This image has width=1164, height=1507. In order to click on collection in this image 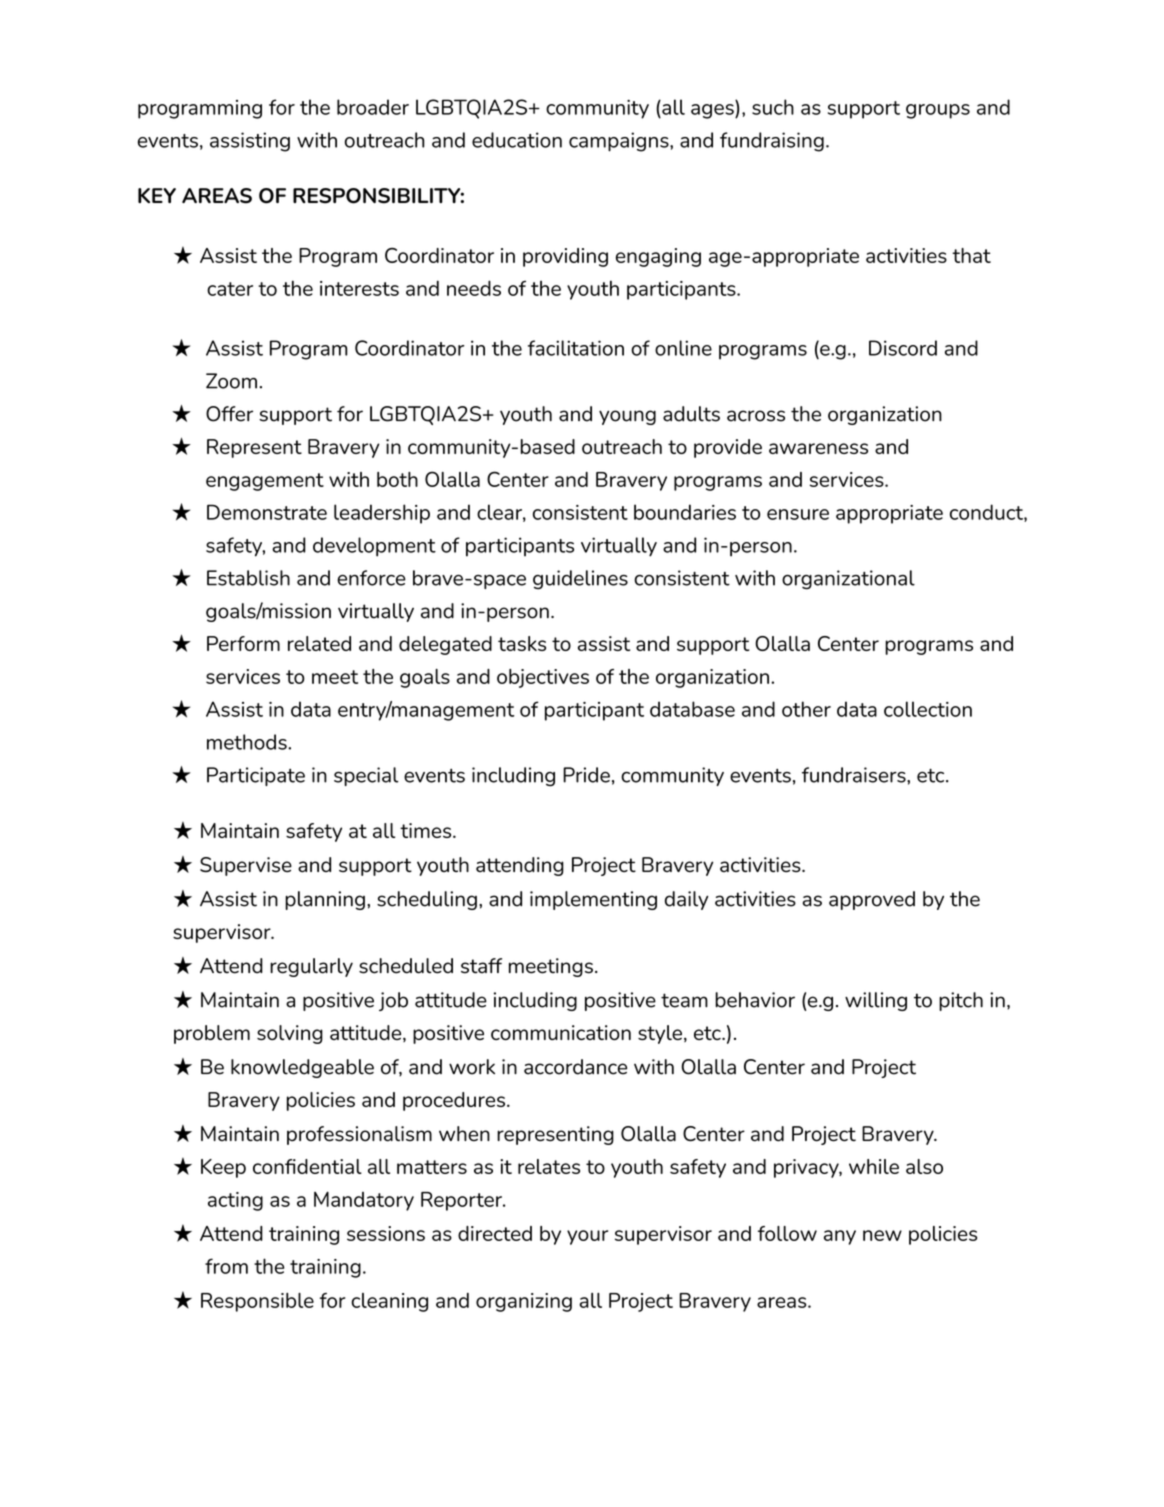, I will do `click(928, 709)`.
